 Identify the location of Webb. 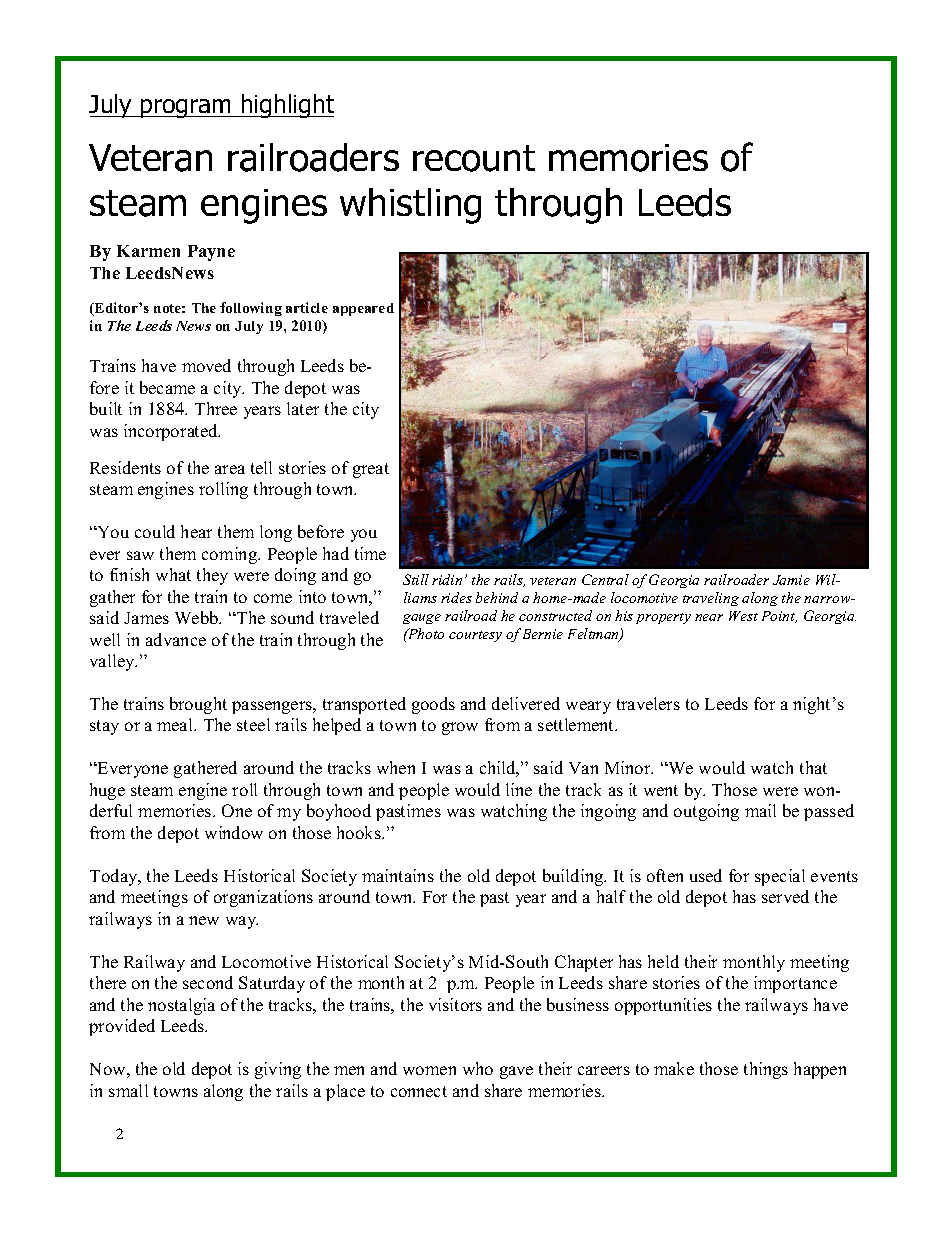
(198, 617).
